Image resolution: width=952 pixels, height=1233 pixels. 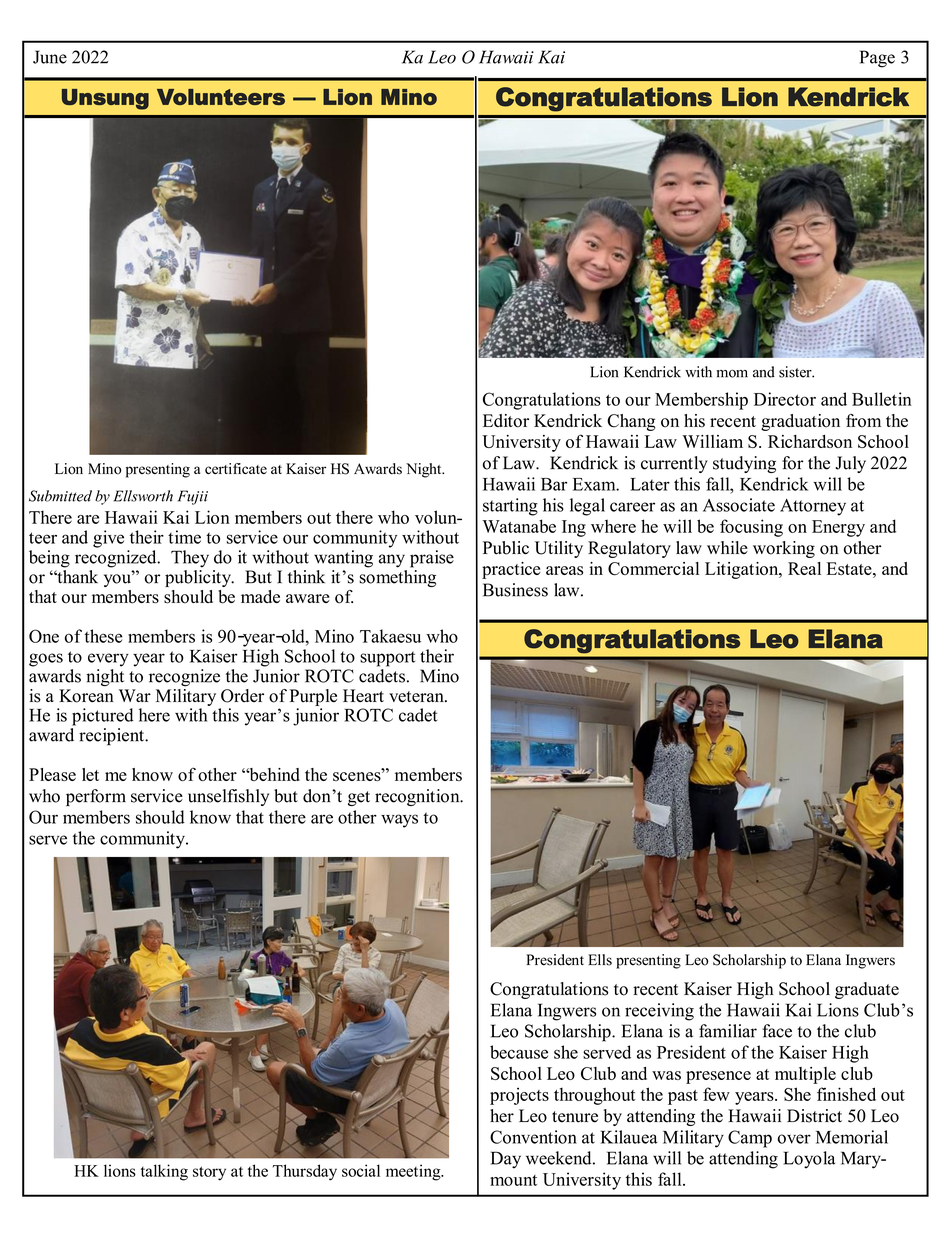 I want to click on mom, so click(x=732, y=373).
